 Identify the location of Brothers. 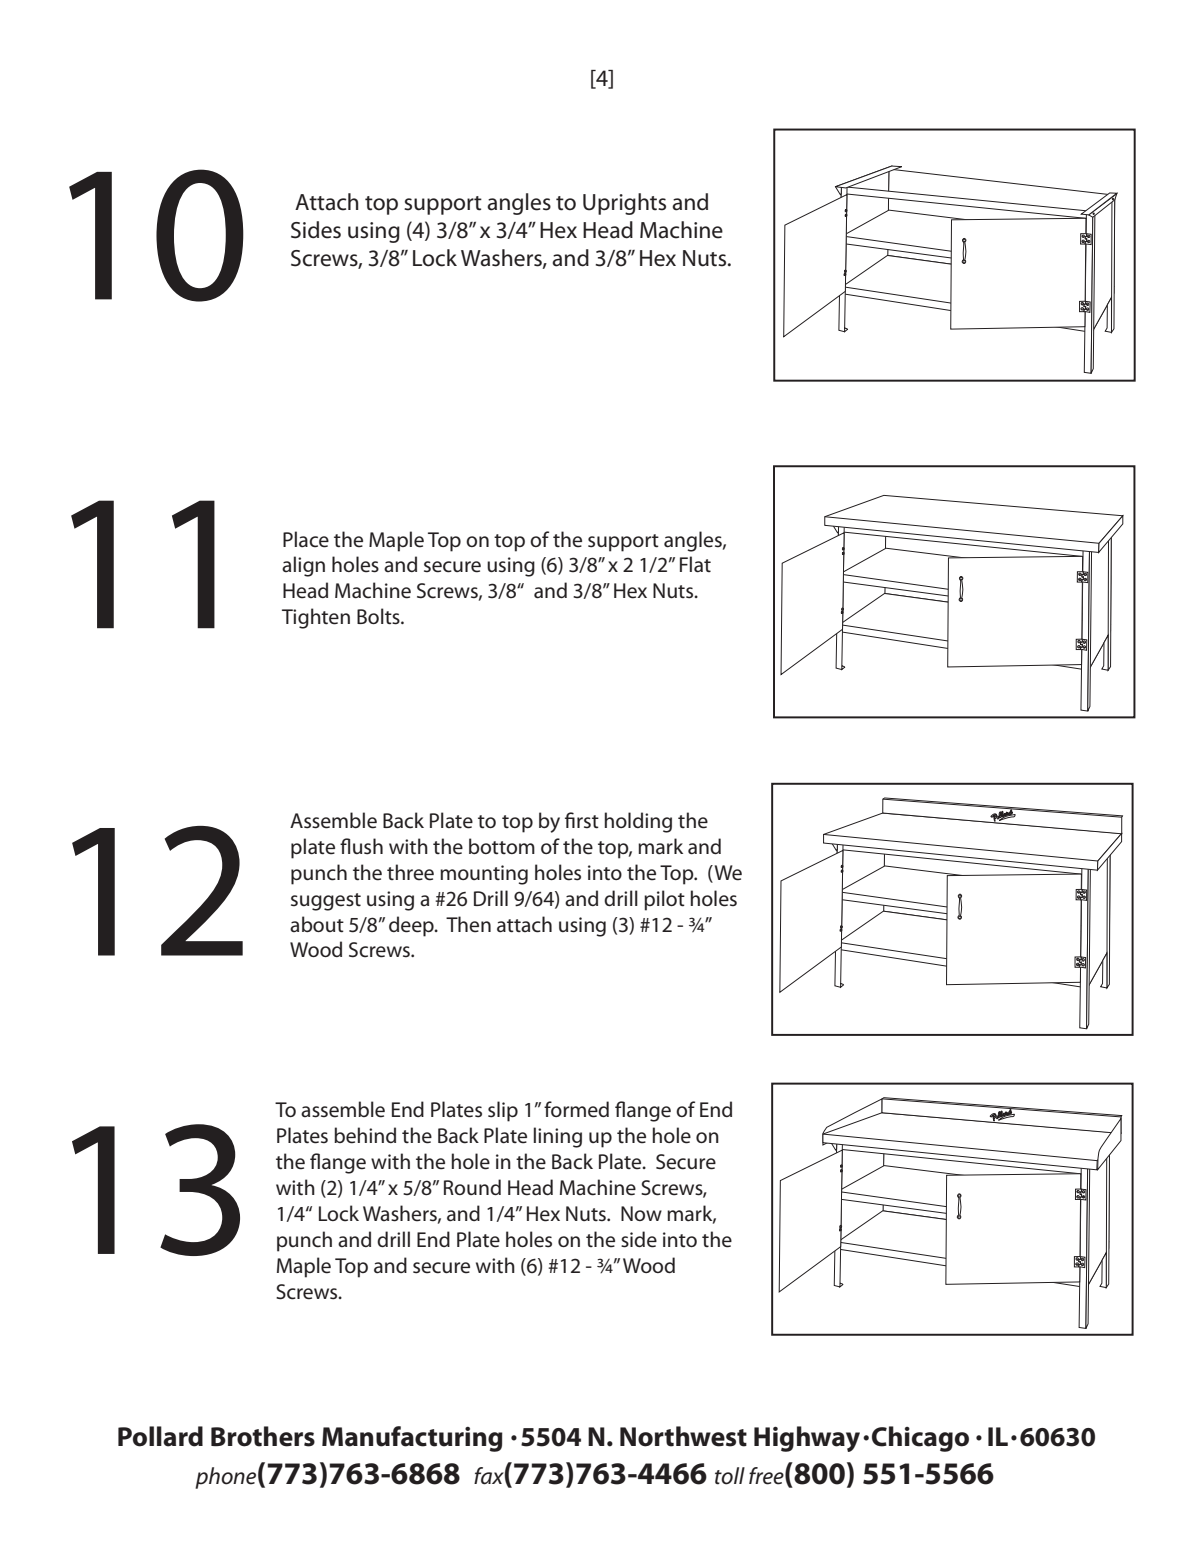
(263, 1436).
